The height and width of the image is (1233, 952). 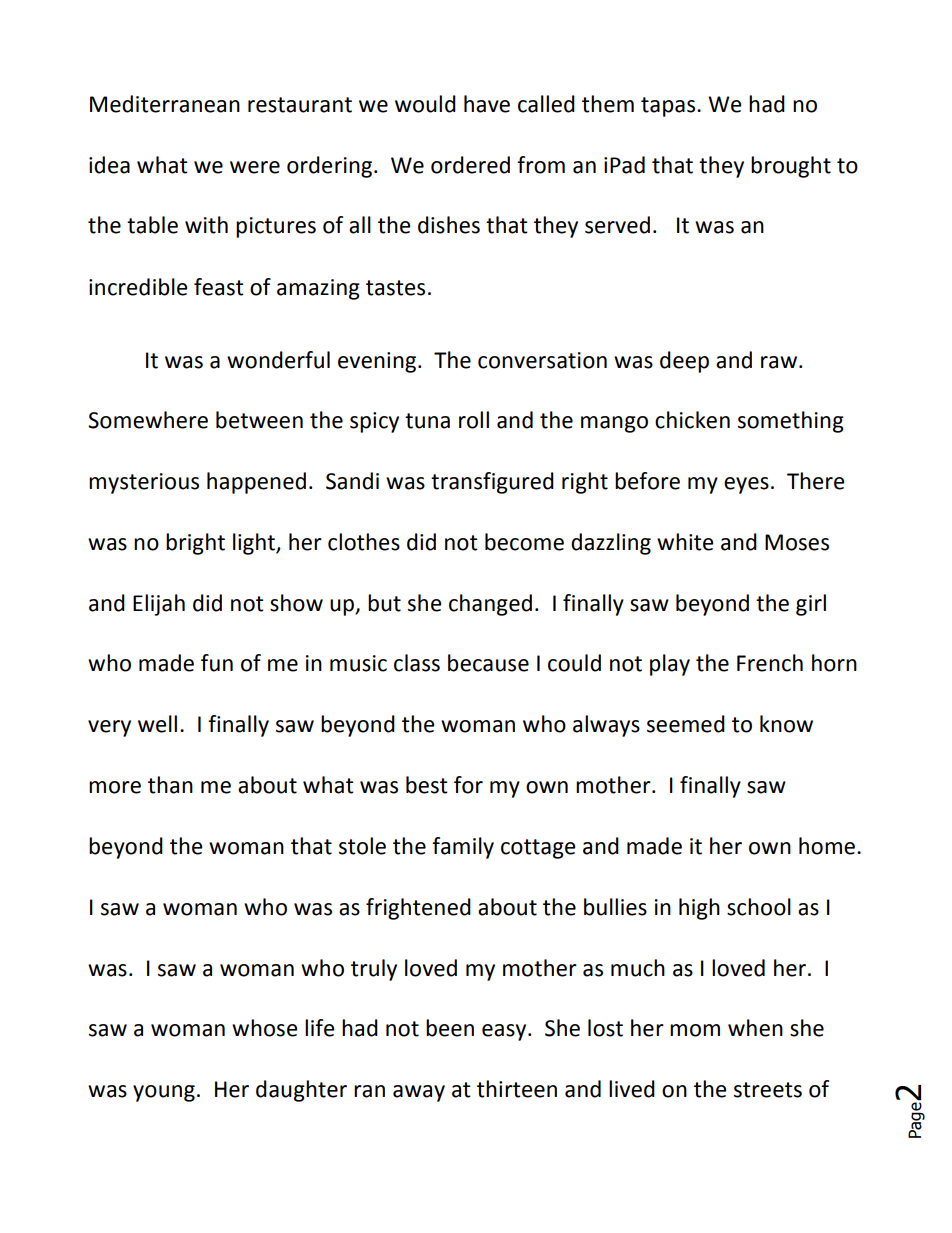 What do you see at coordinates (278, 360) in the image?
I see `wonderful` at bounding box center [278, 360].
